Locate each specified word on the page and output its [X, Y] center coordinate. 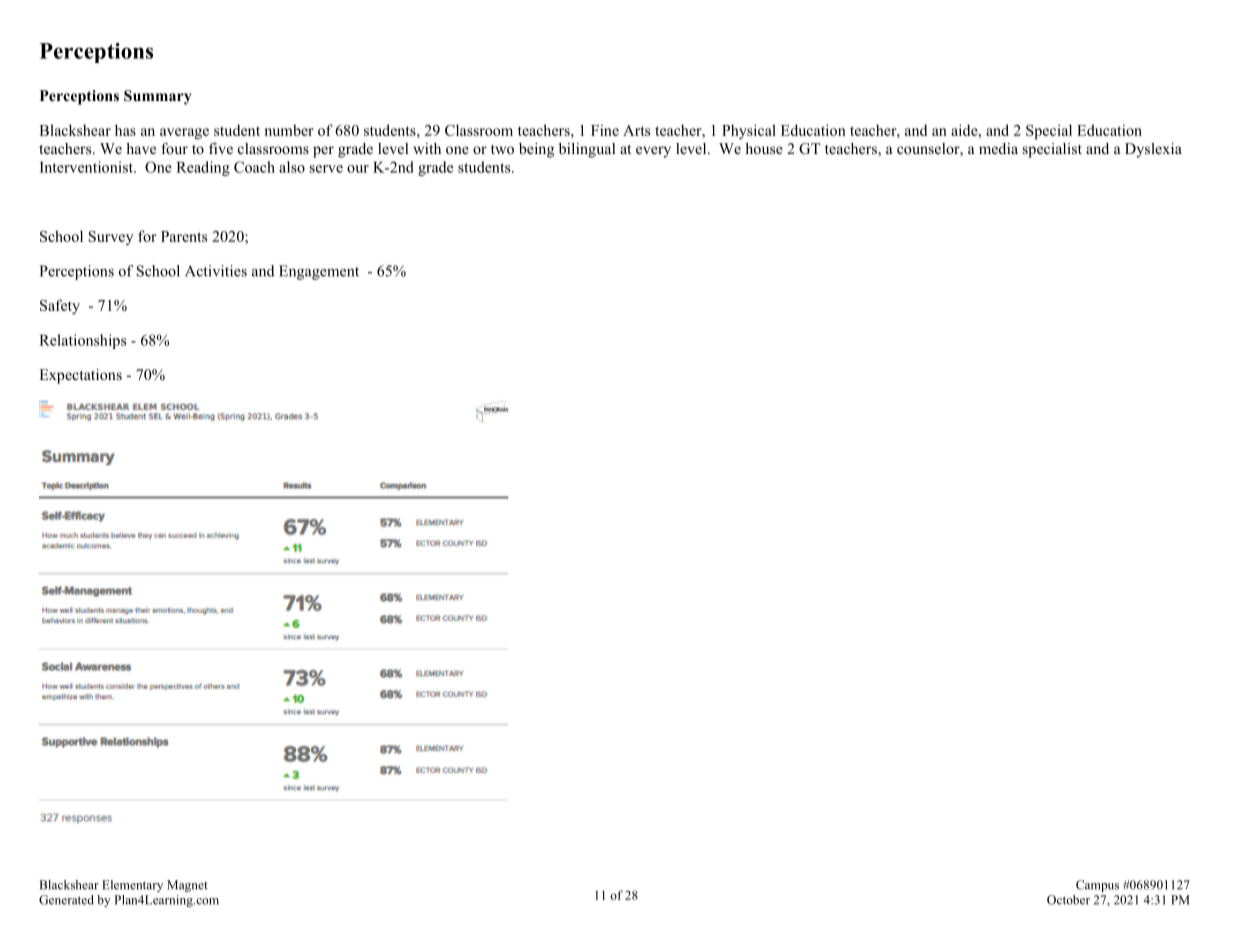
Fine [605, 130]
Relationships [82, 341]
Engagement [319, 272]
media [998, 148]
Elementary [132, 886]
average [184, 133]
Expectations [80, 376]
